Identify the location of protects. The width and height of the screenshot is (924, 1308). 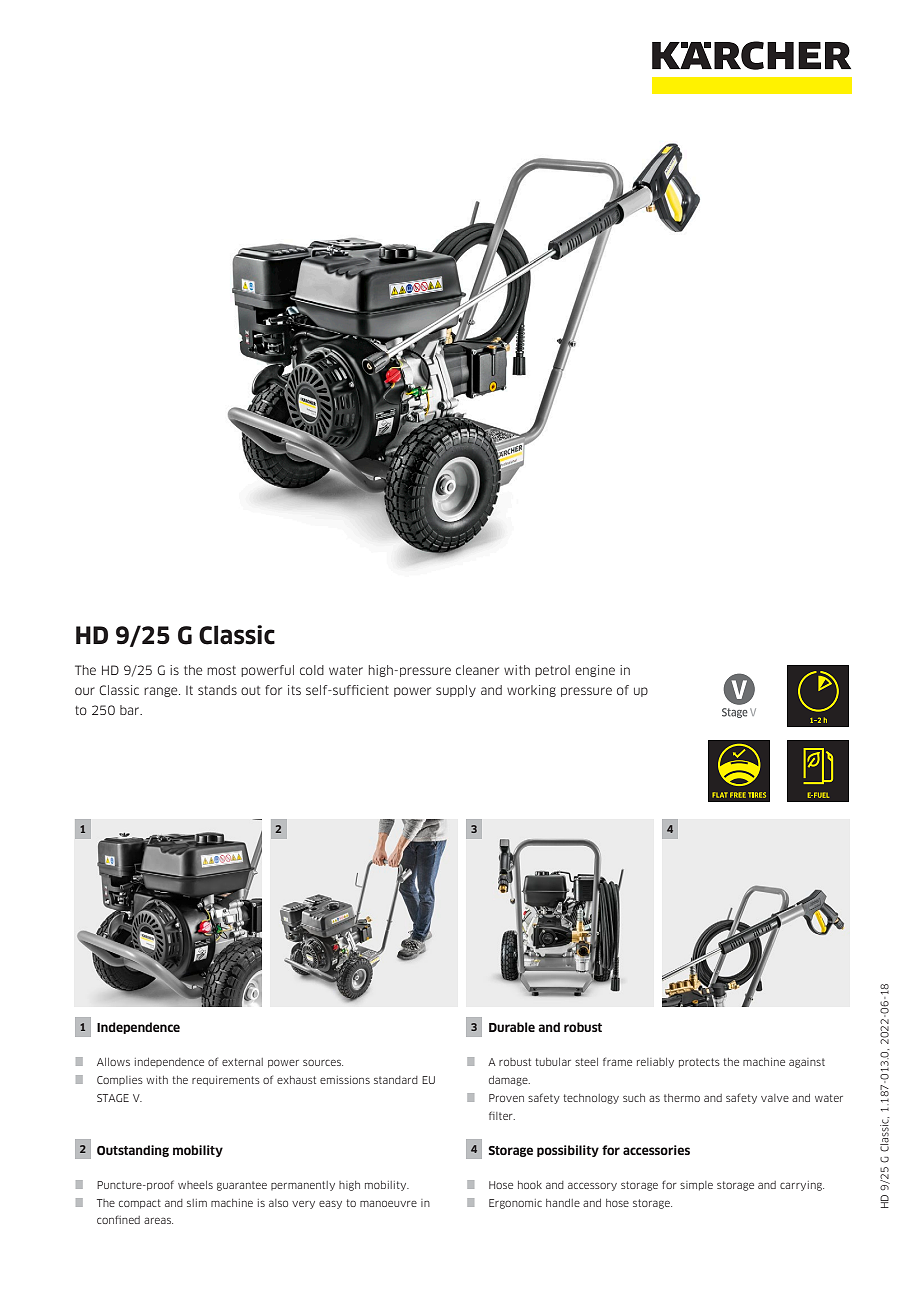
(699, 1063).
